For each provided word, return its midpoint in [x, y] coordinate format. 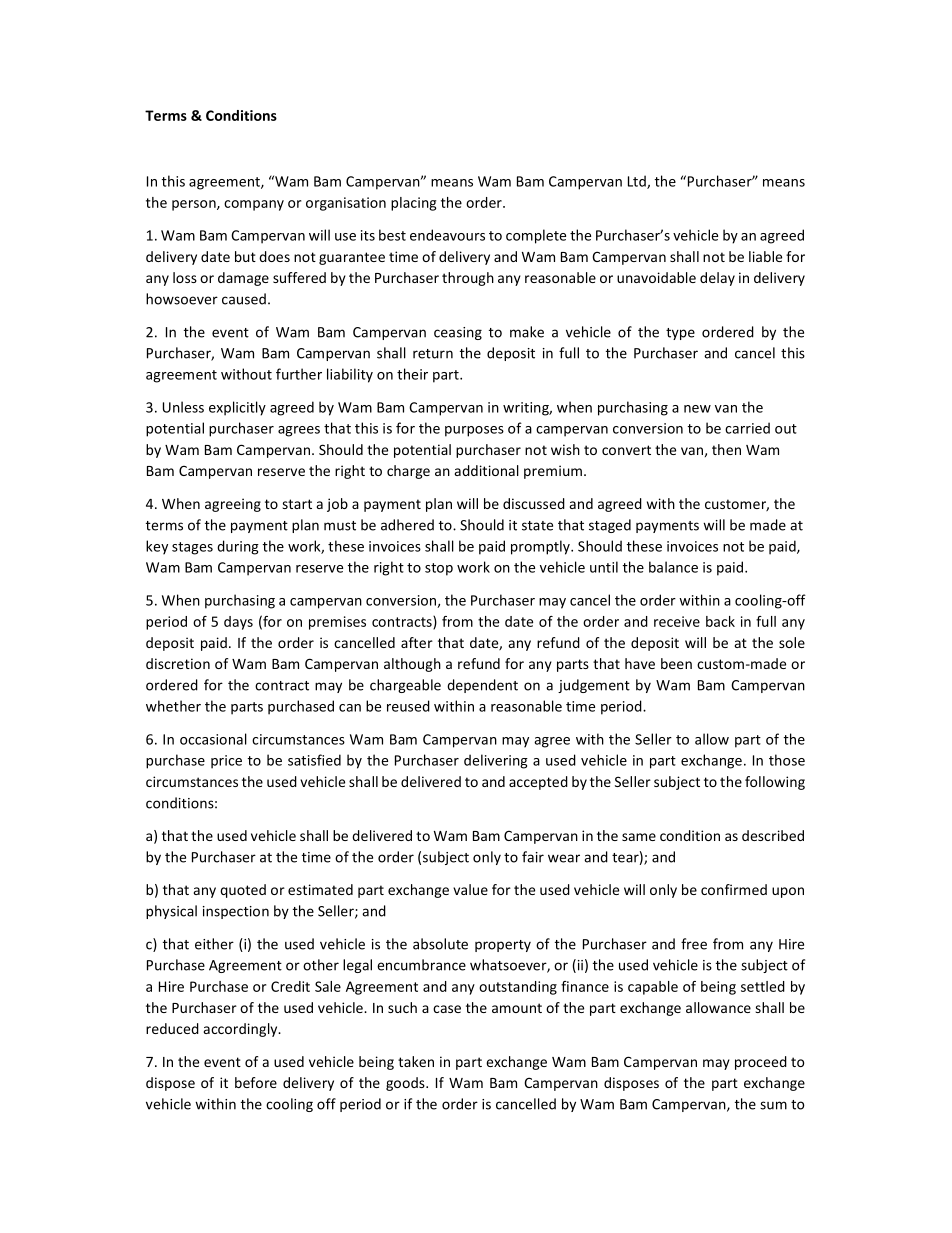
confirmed [734, 889]
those [787, 760]
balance [673, 567]
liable [765, 256]
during [238, 547]
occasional [213, 739]
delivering [496, 761]
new [697, 409]
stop [439, 569]
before [256, 1082]
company [254, 205]
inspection [236, 912]
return [433, 354]
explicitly [237, 408]
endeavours [447, 235]
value [470, 889]
